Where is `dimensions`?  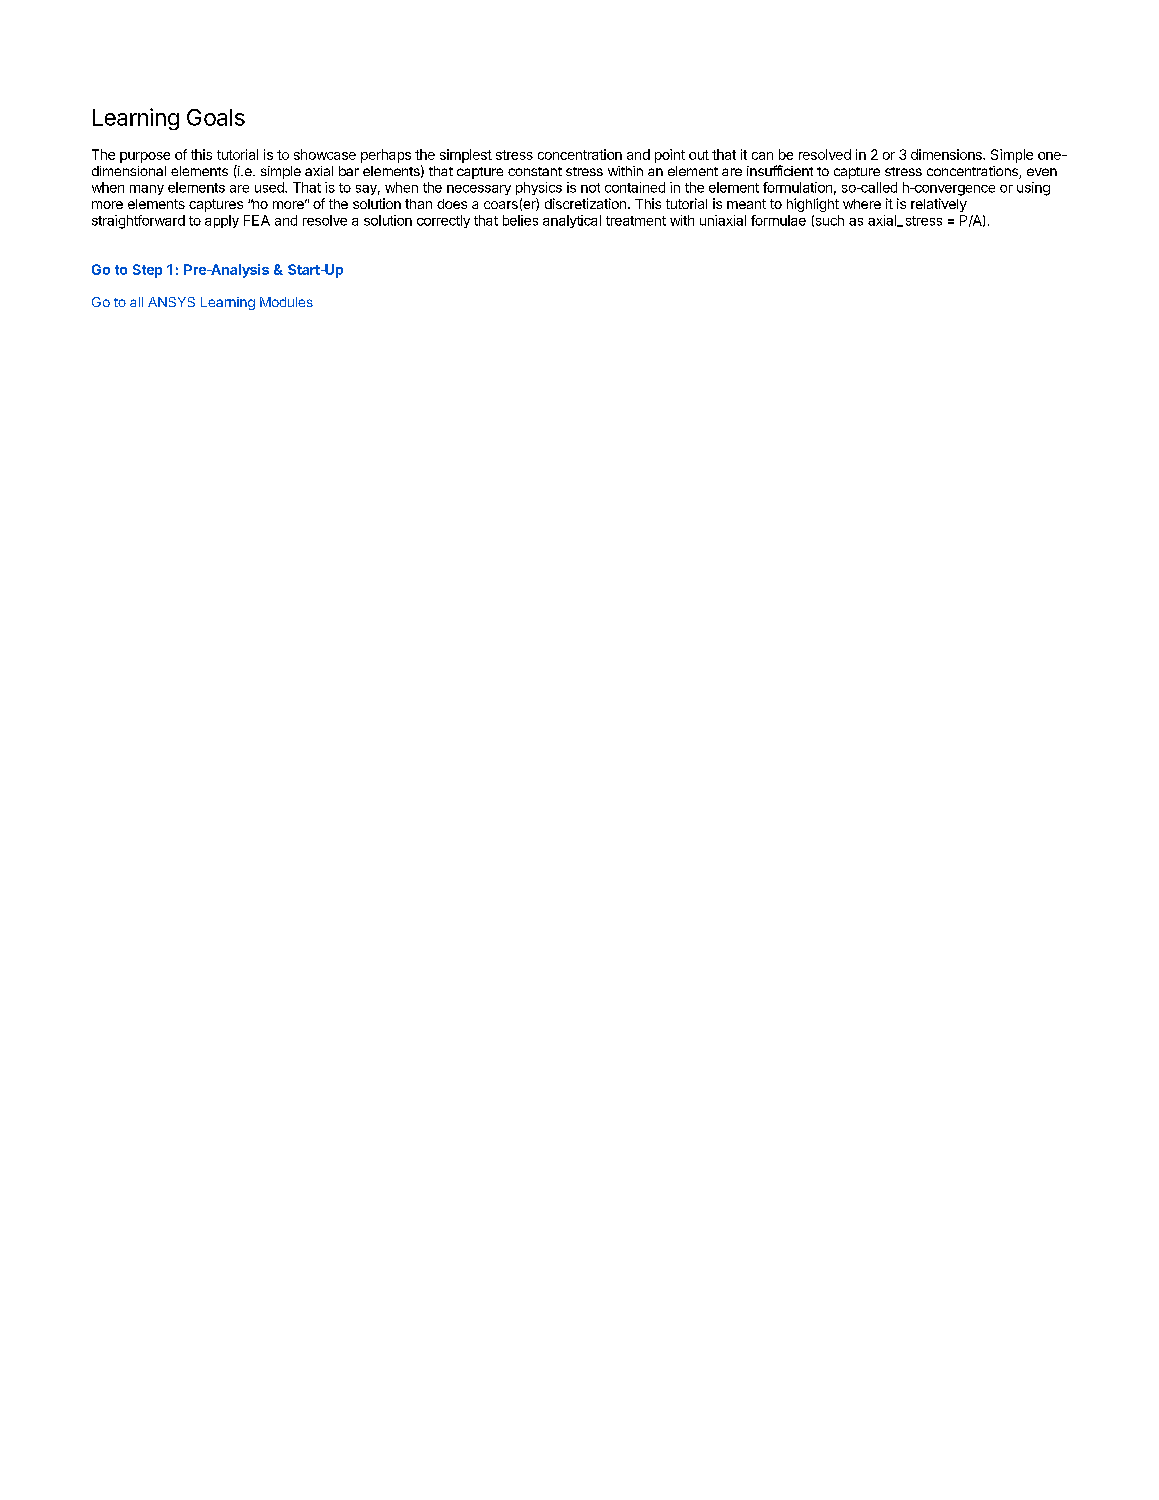 dimensions is located at coordinates (947, 154).
